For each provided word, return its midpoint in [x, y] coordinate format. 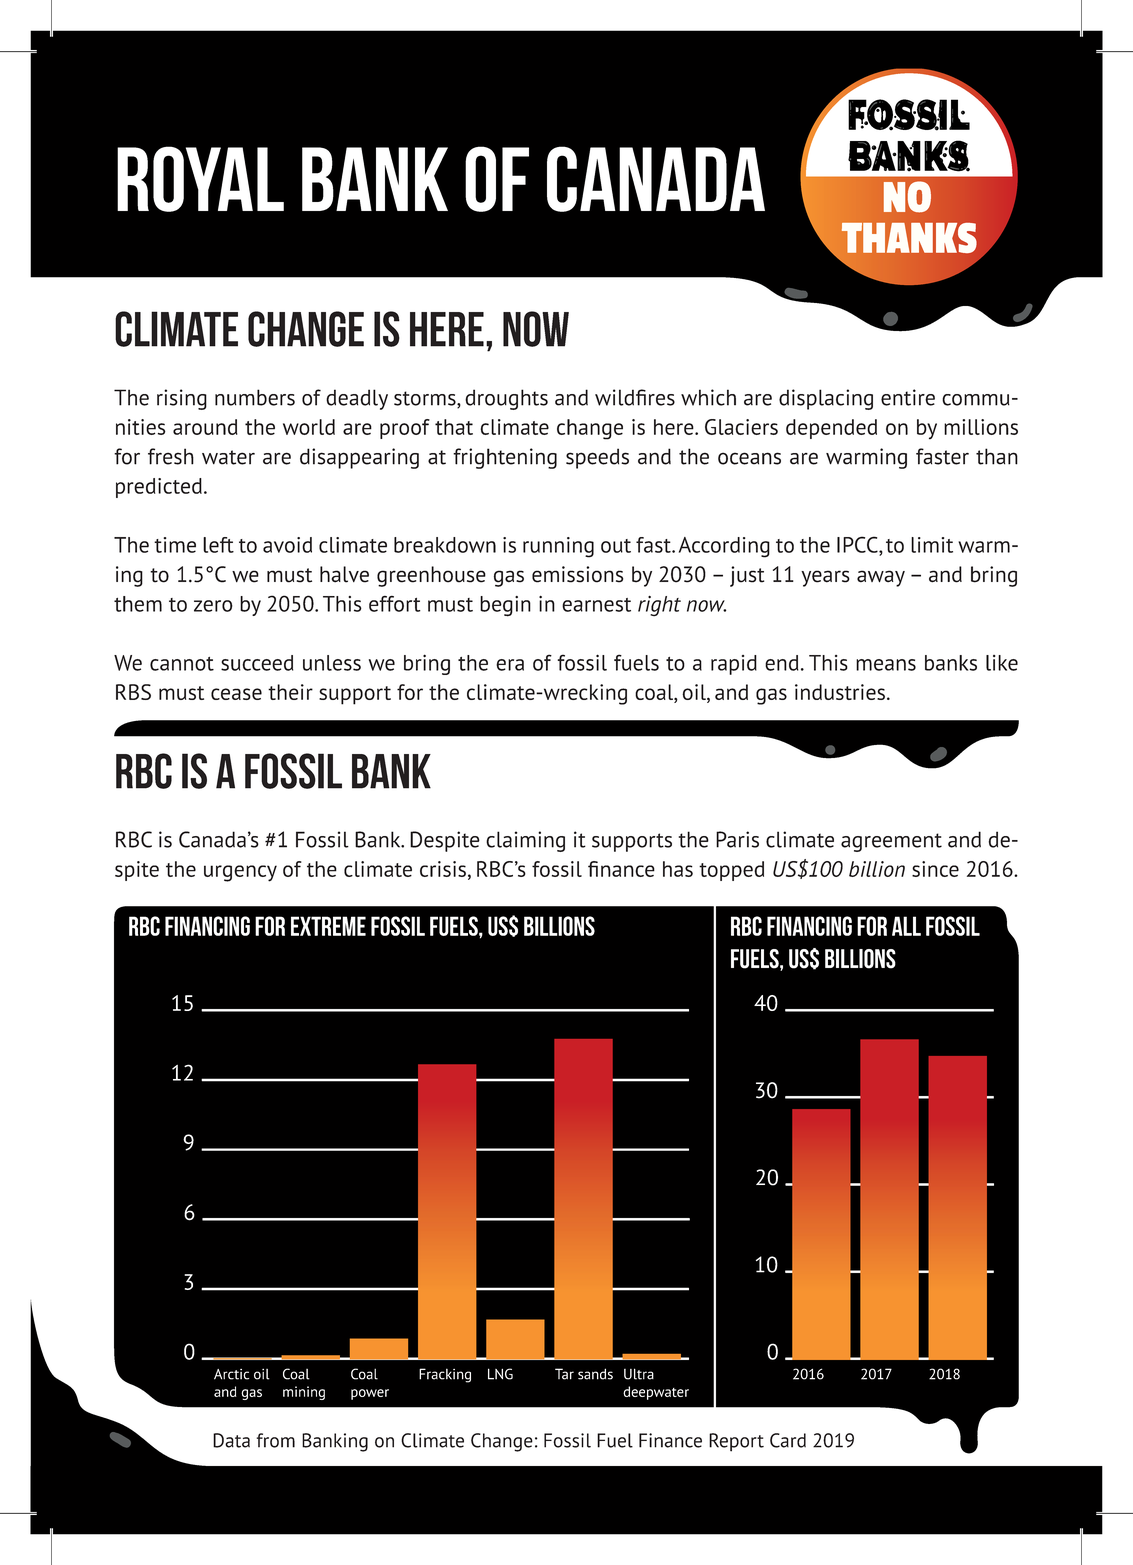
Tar [564, 1374]
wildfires [635, 397]
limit [932, 545]
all [906, 926]
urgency [240, 873]
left [218, 545]
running [558, 547]
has [678, 869]
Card [788, 1440]
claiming [525, 841]
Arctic [231, 1374]
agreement [891, 842]
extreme [328, 926]
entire [908, 397]
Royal [200, 179]
